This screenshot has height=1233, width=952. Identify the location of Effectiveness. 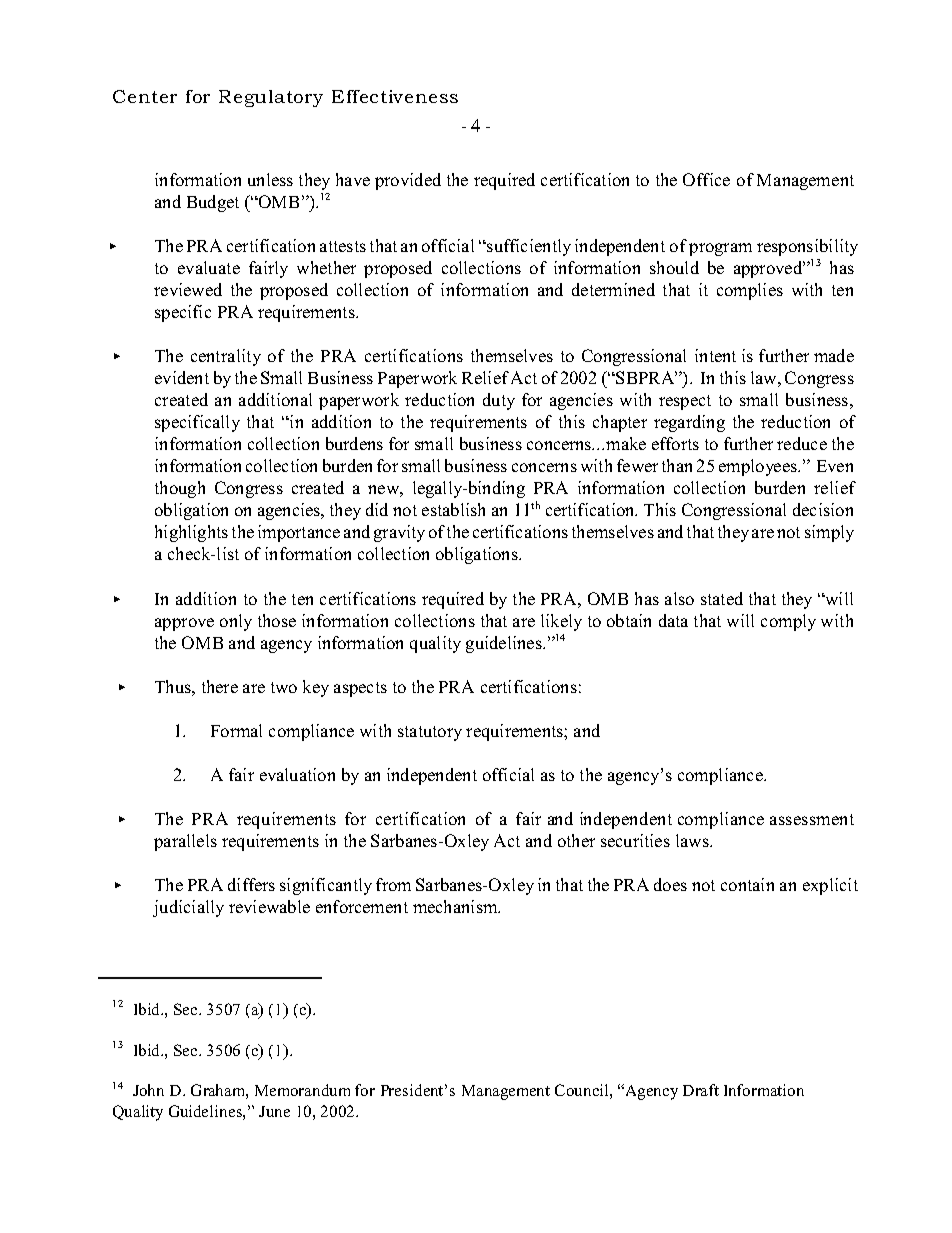
(395, 96).
